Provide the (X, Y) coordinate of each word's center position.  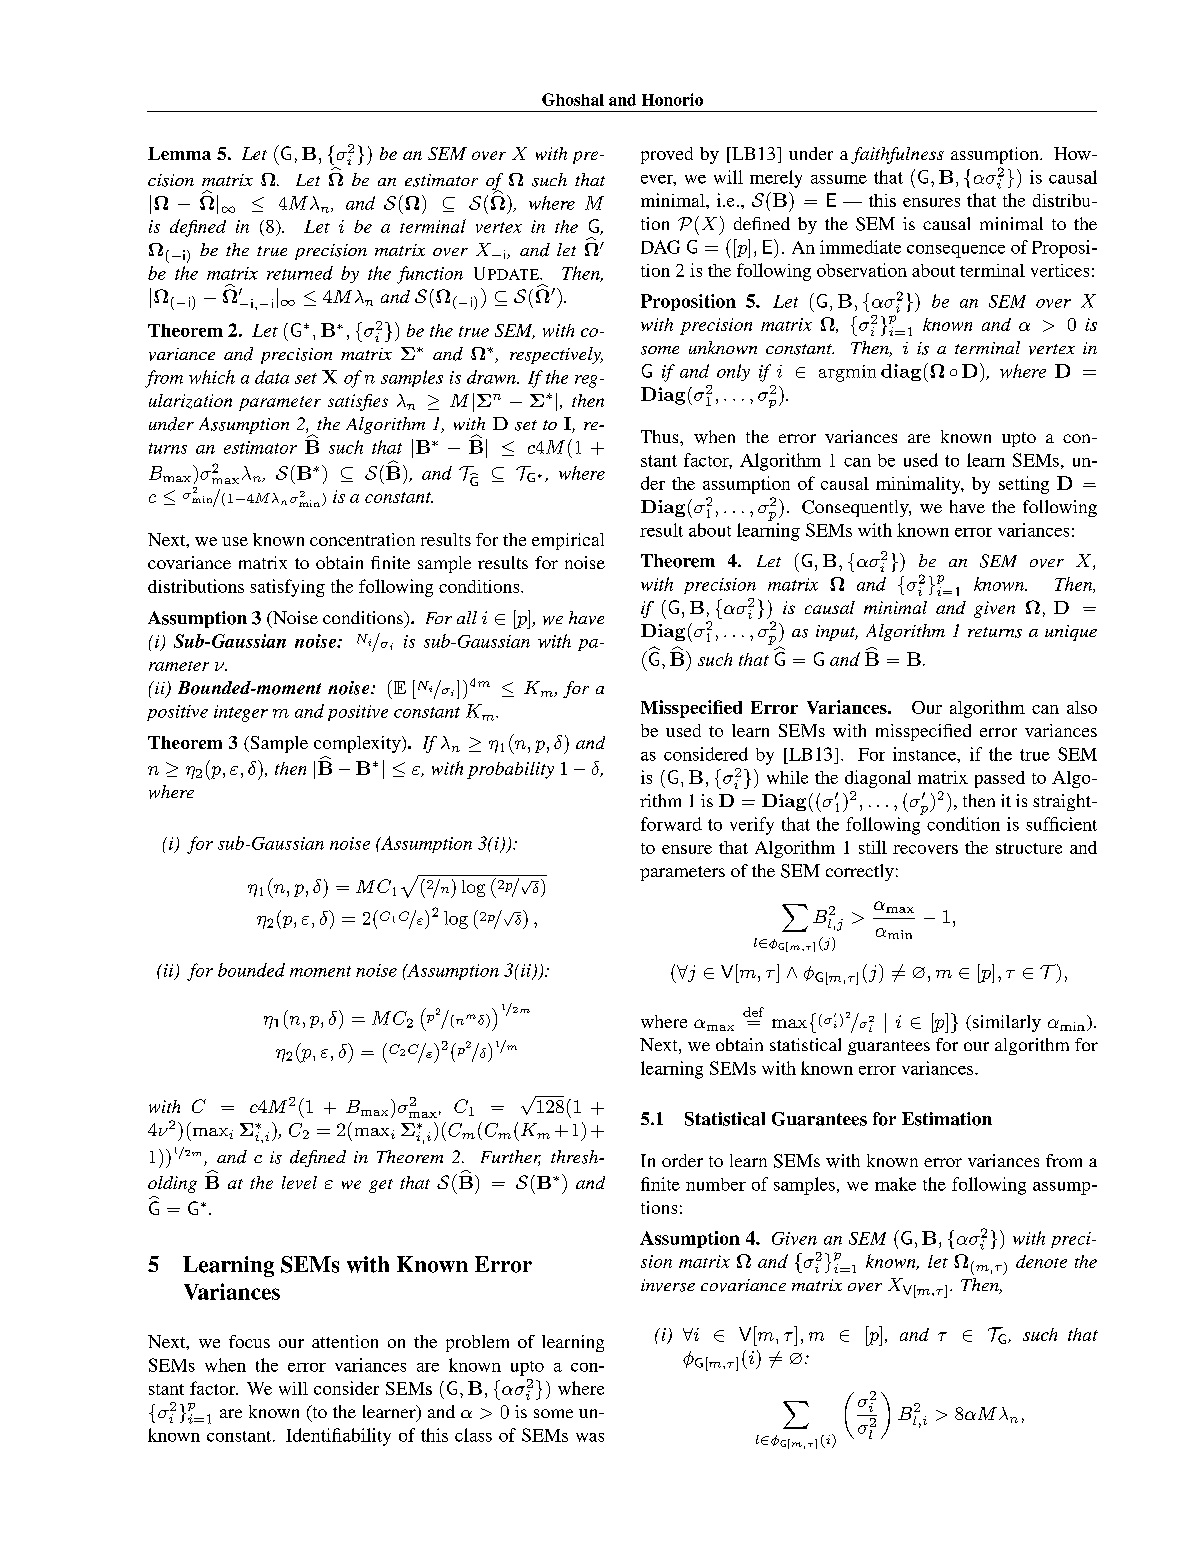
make (895, 1184)
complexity (358, 744)
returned (300, 273)
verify (752, 826)
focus (249, 1341)
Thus (661, 436)
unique (1071, 633)
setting (1024, 485)
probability (510, 770)
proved (667, 155)
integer (241, 713)
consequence (956, 251)
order (682, 1160)
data (272, 377)
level (299, 1182)
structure (1029, 848)
